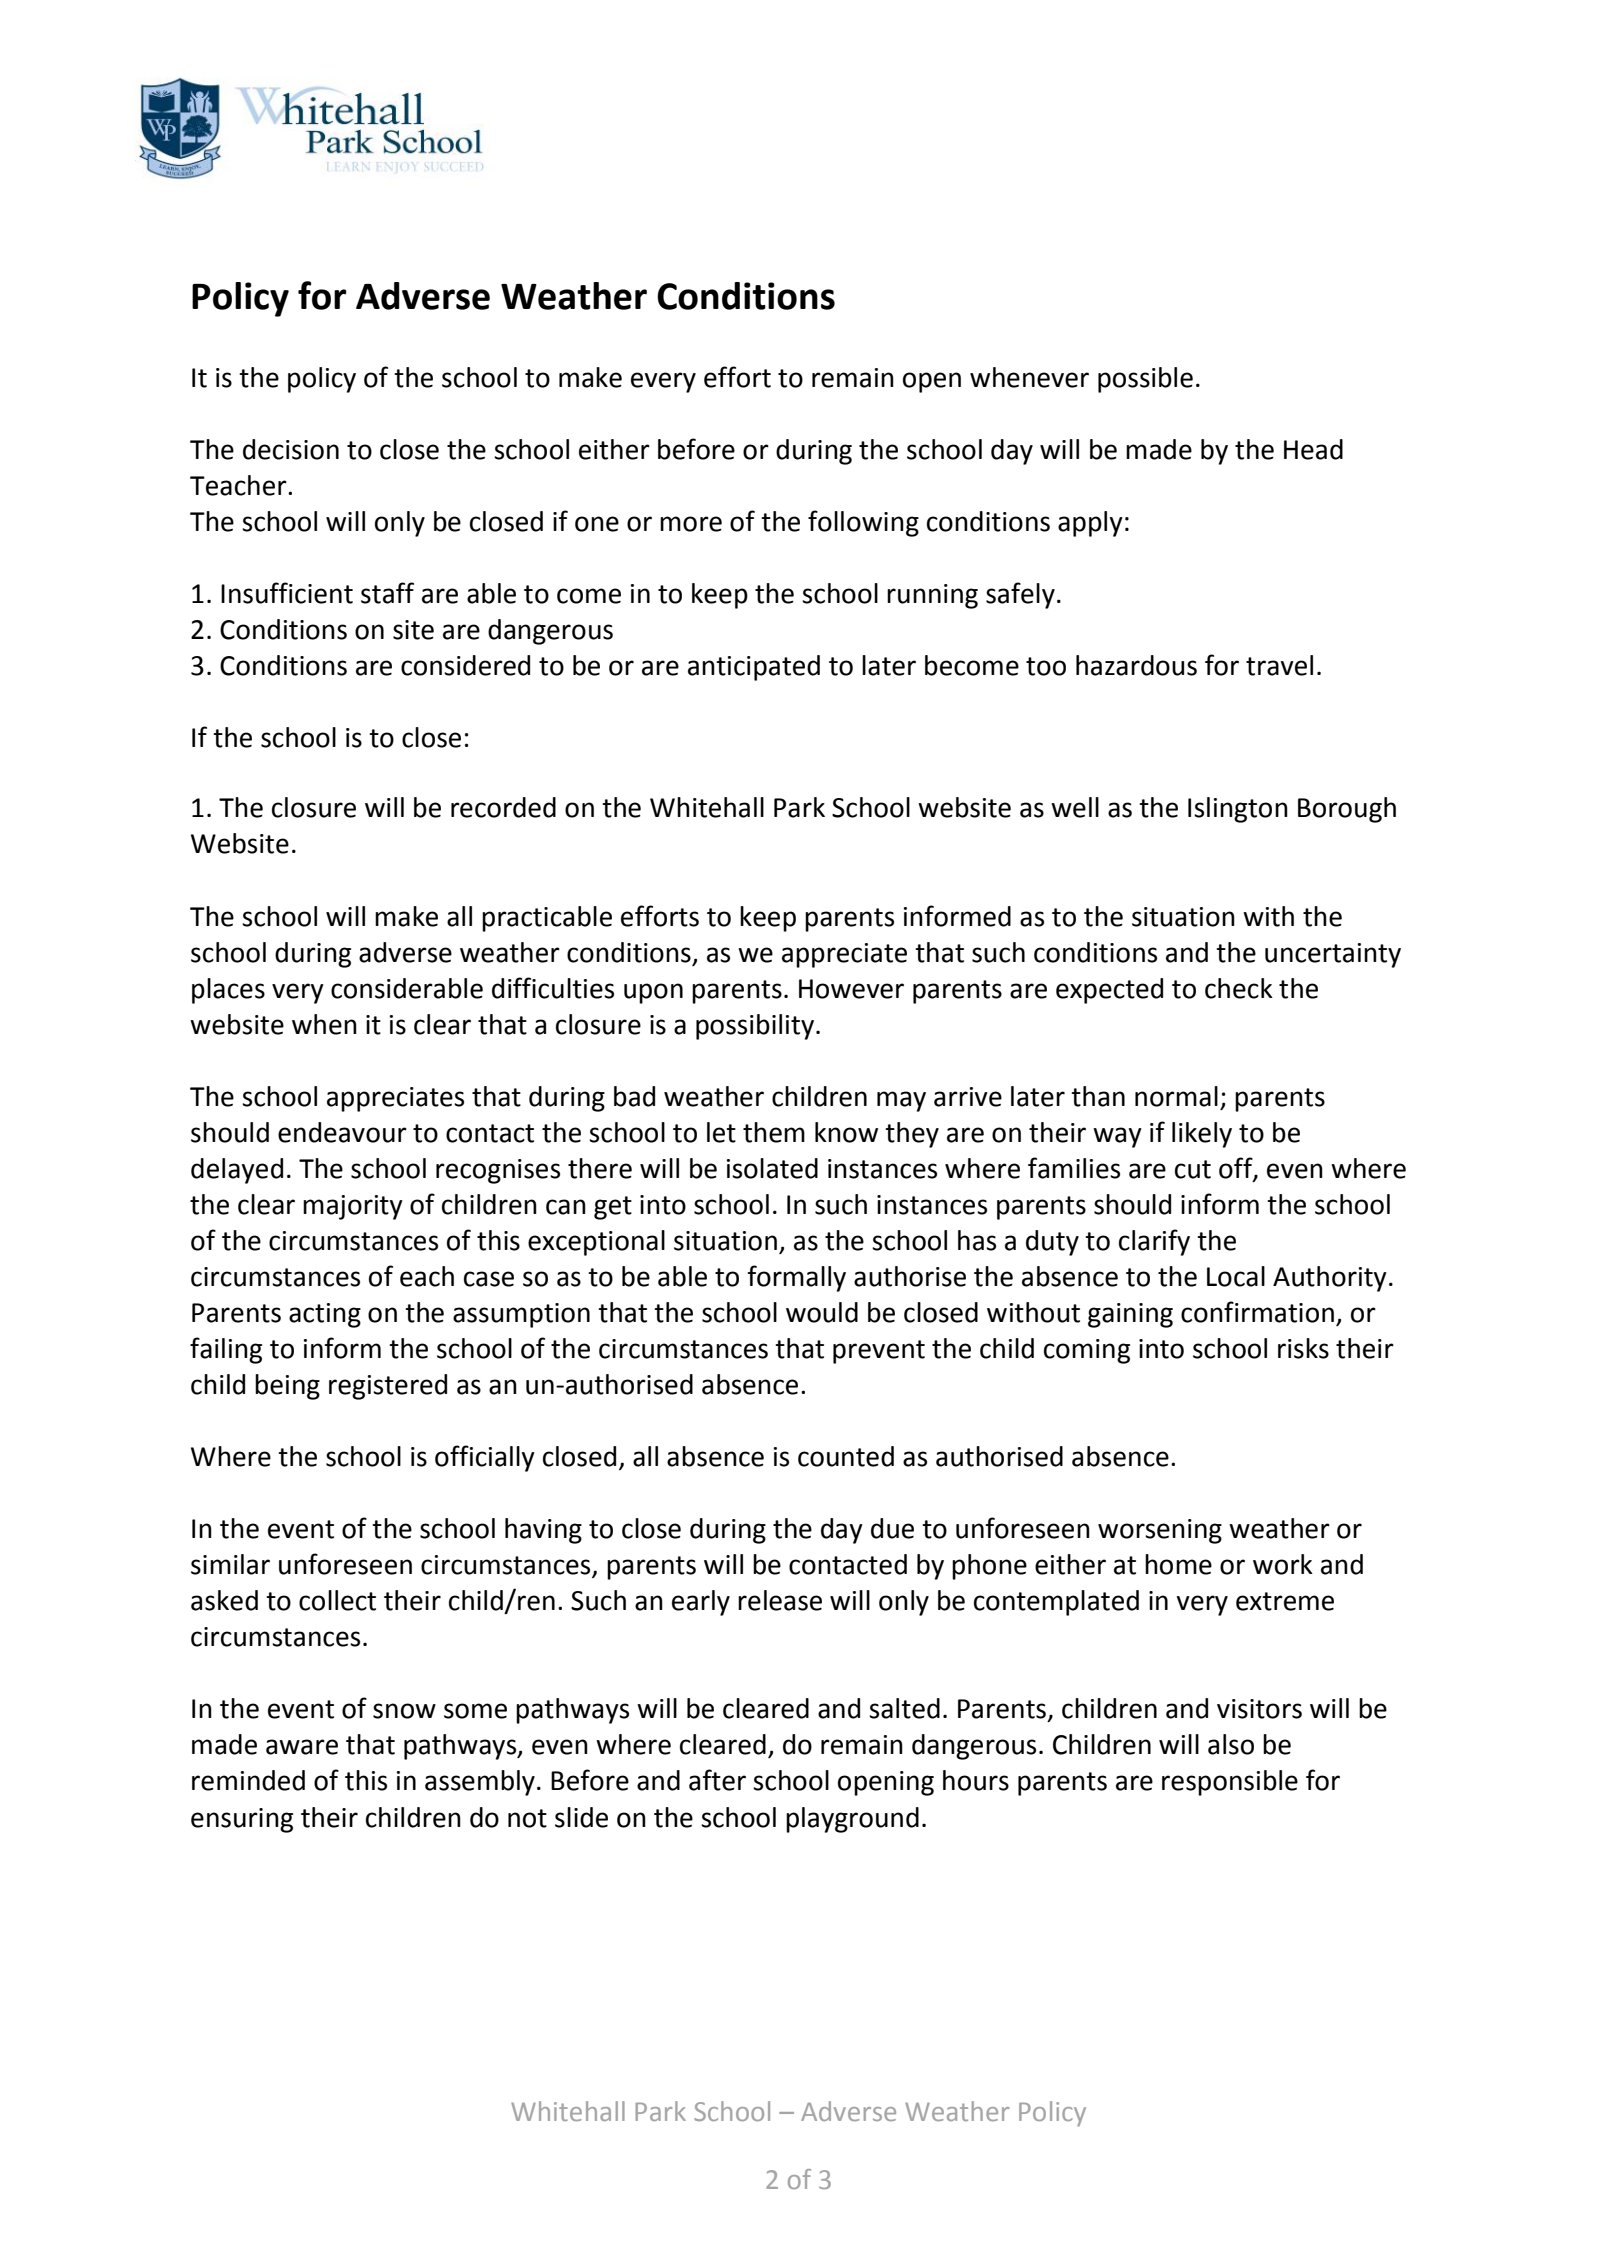 The width and height of the screenshot is (1597, 2259). What do you see at coordinates (291, 449) in the screenshot?
I see `decision` at bounding box center [291, 449].
